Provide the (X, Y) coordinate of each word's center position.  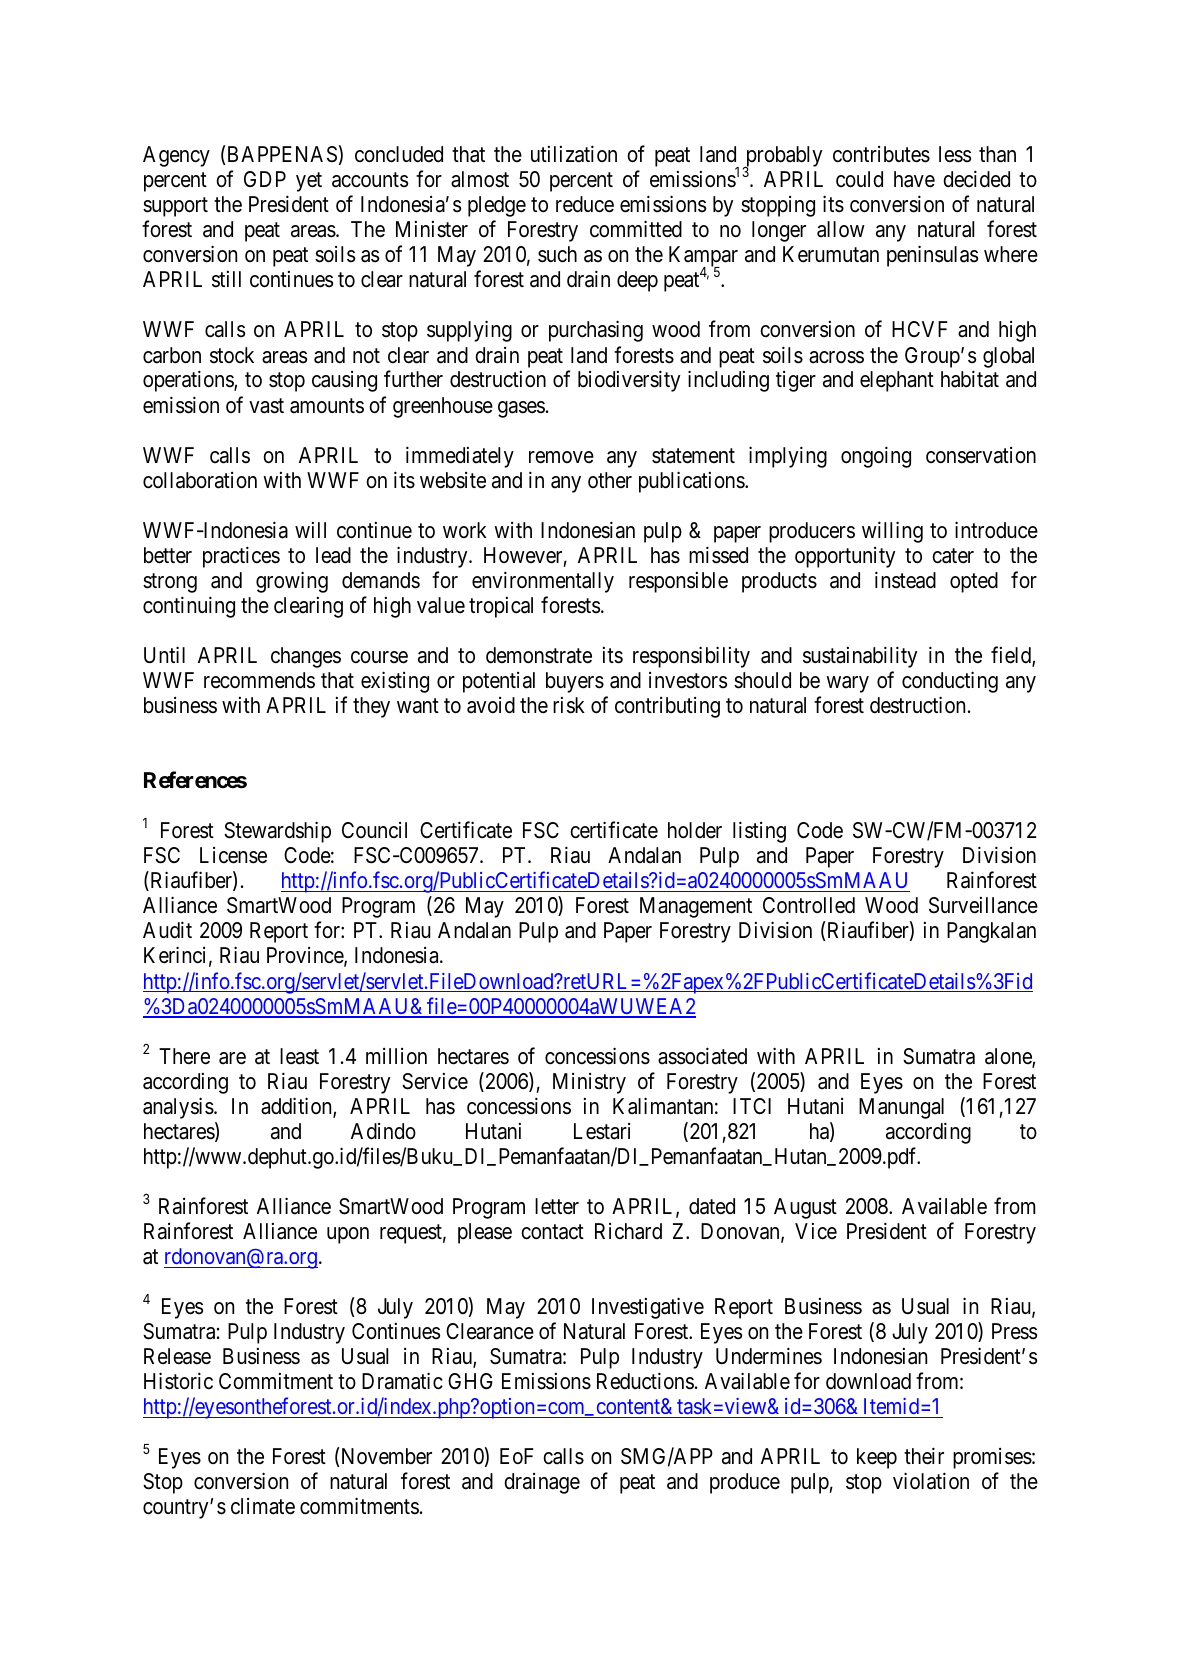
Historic (178, 1381)
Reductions (645, 1381)
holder (695, 830)
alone (1009, 1057)
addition (297, 1107)
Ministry (589, 1083)
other (610, 480)
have (914, 179)
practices (241, 557)
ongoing (876, 457)
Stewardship (277, 832)
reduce (585, 204)
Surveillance (983, 905)
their (924, 1456)
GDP (265, 179)
